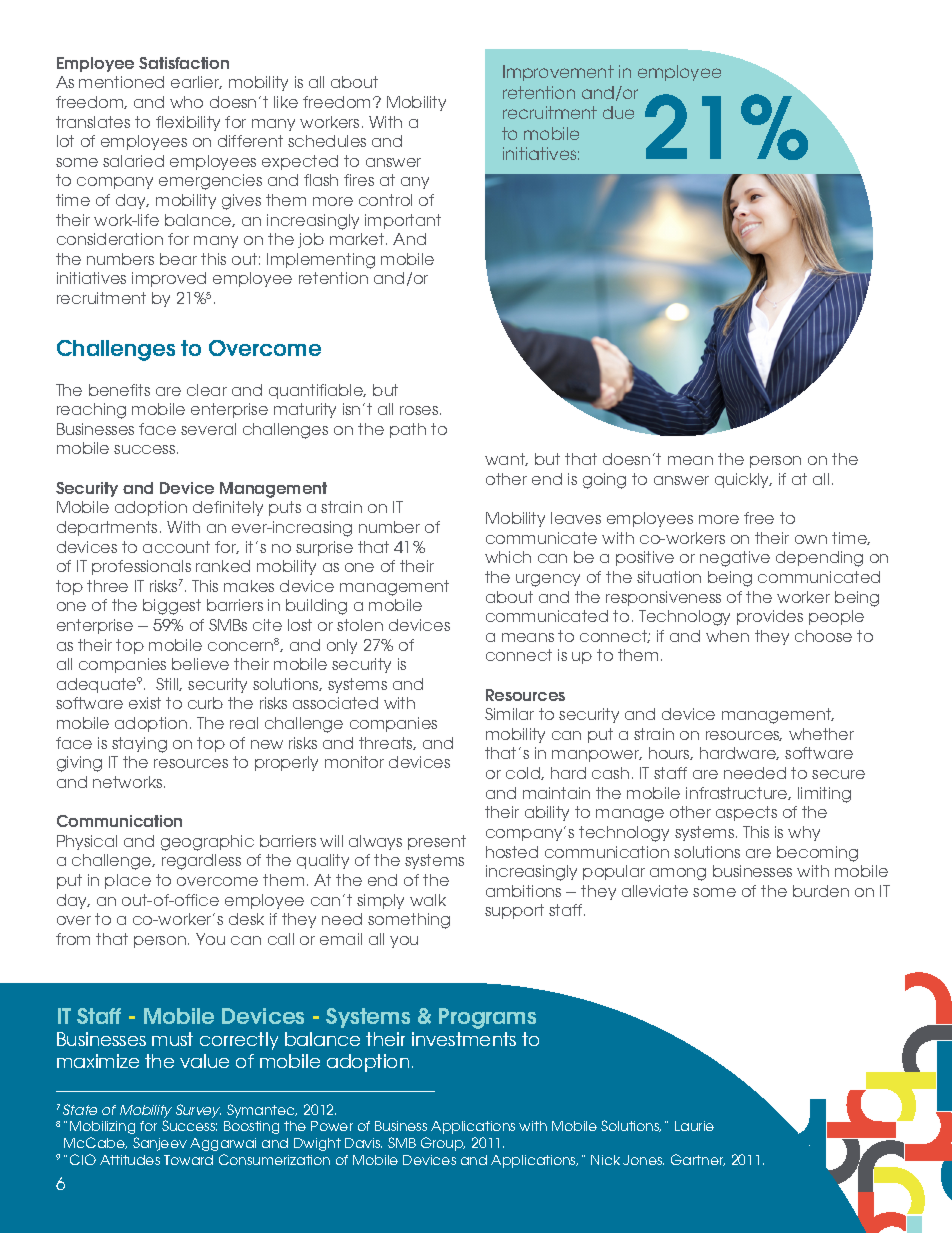 The width and height of the page is (952, 1233). Describe the element at coordinates (770, 617) in the page. I see `provides` at that location.
